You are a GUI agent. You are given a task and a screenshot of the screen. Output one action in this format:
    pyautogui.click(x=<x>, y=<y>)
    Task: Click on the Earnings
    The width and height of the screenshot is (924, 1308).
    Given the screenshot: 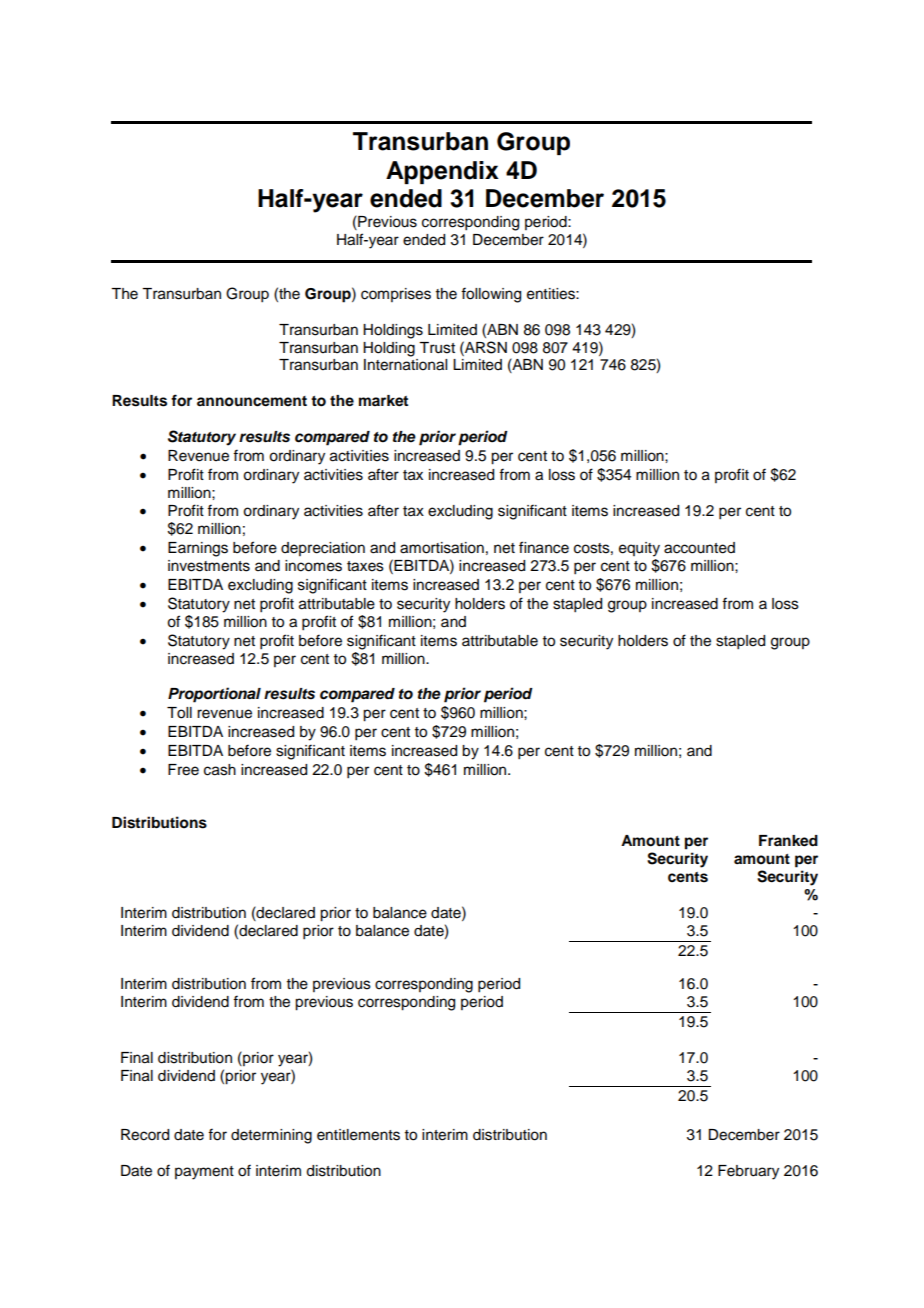 What is the action you would take?
    pyautogui.click(x=198, y=549)
